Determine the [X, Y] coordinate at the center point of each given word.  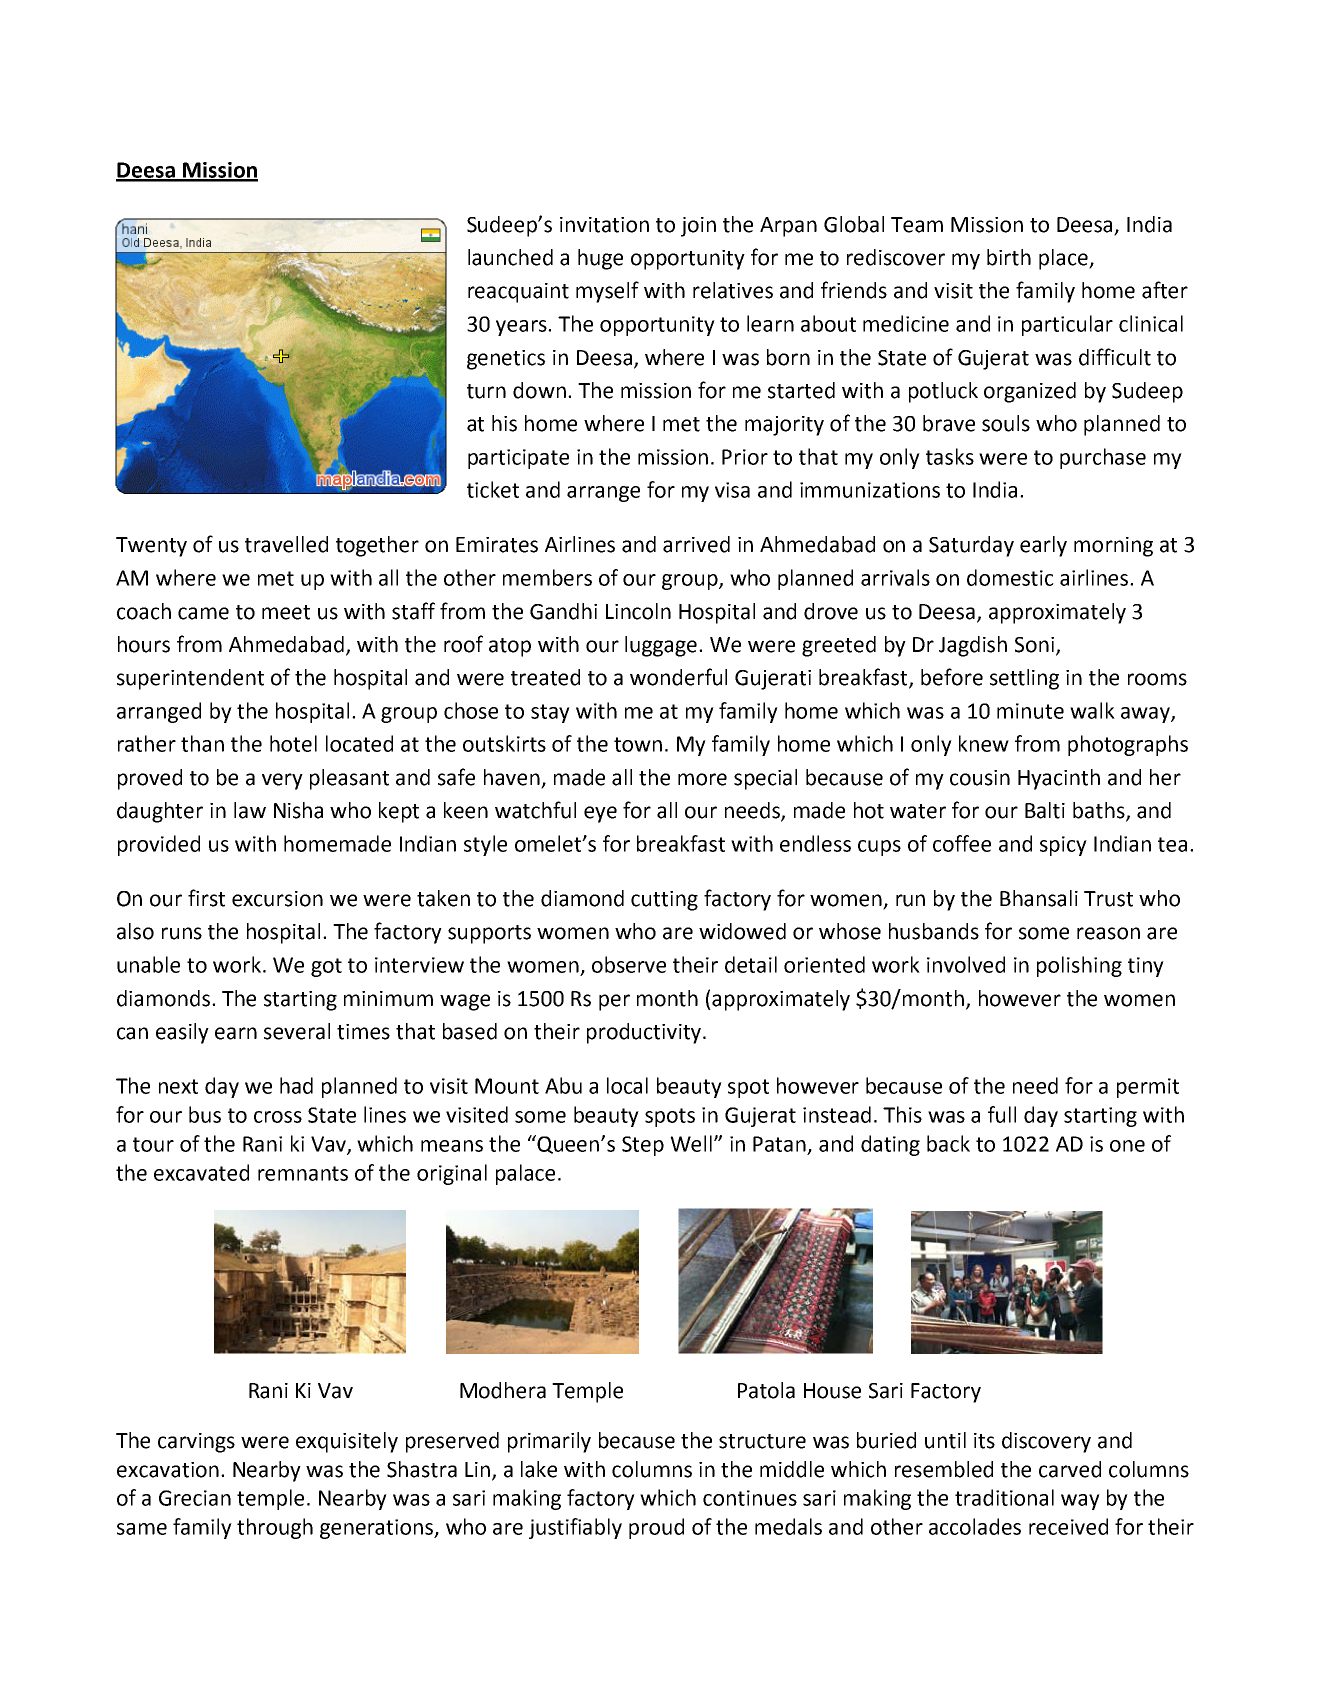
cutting [664, 901]
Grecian [195, 1498]
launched [510, 257]
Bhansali [1039, 898]
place [1064, 259]
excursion [277, 899]
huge [600, 259]
